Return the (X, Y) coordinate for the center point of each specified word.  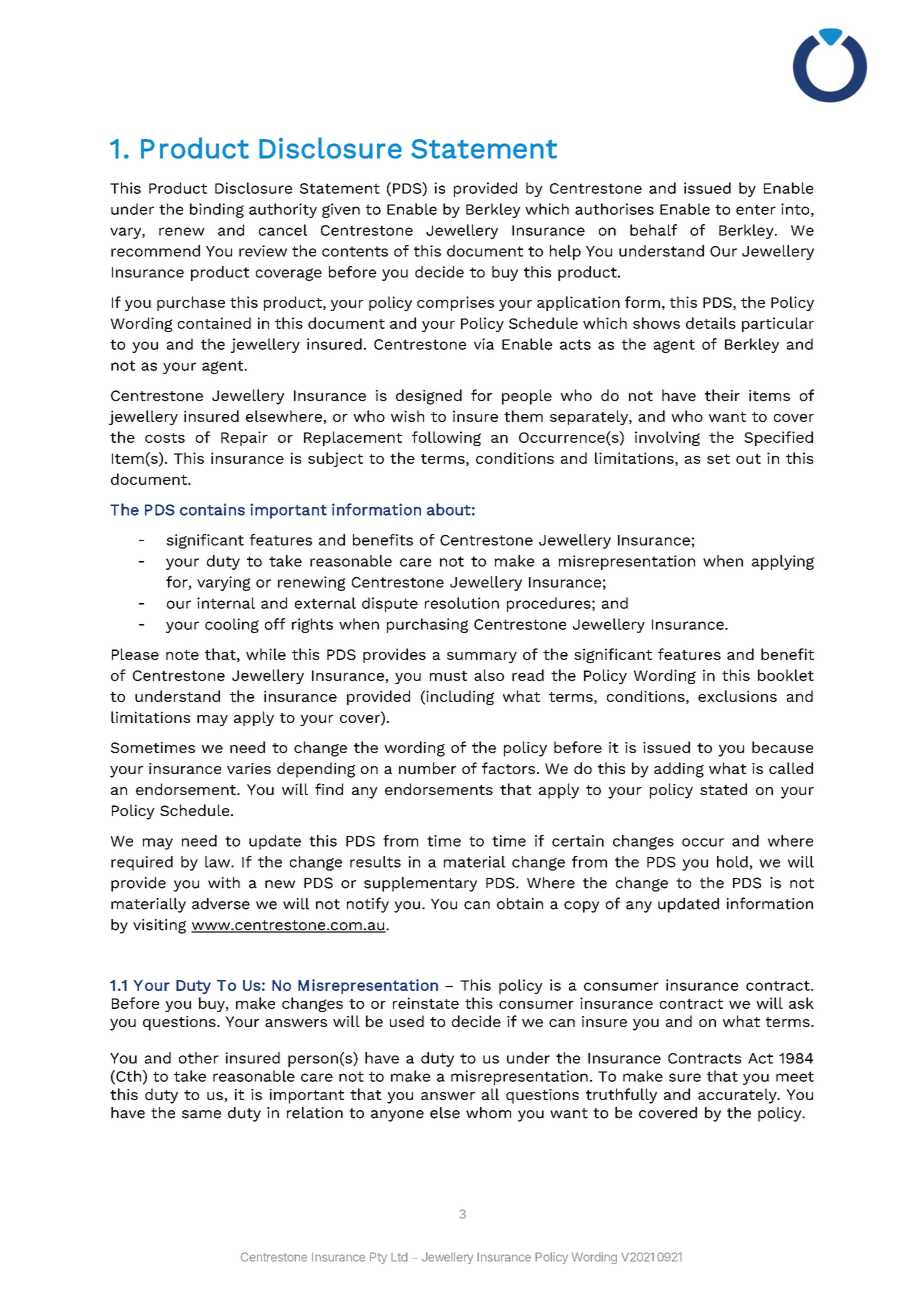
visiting (159, 926)
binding (217, 210)
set (718, 459)
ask (801, 1003)
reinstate (426, 1003)
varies (249, 768)
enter (756, 209)
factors (508, 768)
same (201, 1114)
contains (212, 509)
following (446, 438)
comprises (455, 303)
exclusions (737, 696)
